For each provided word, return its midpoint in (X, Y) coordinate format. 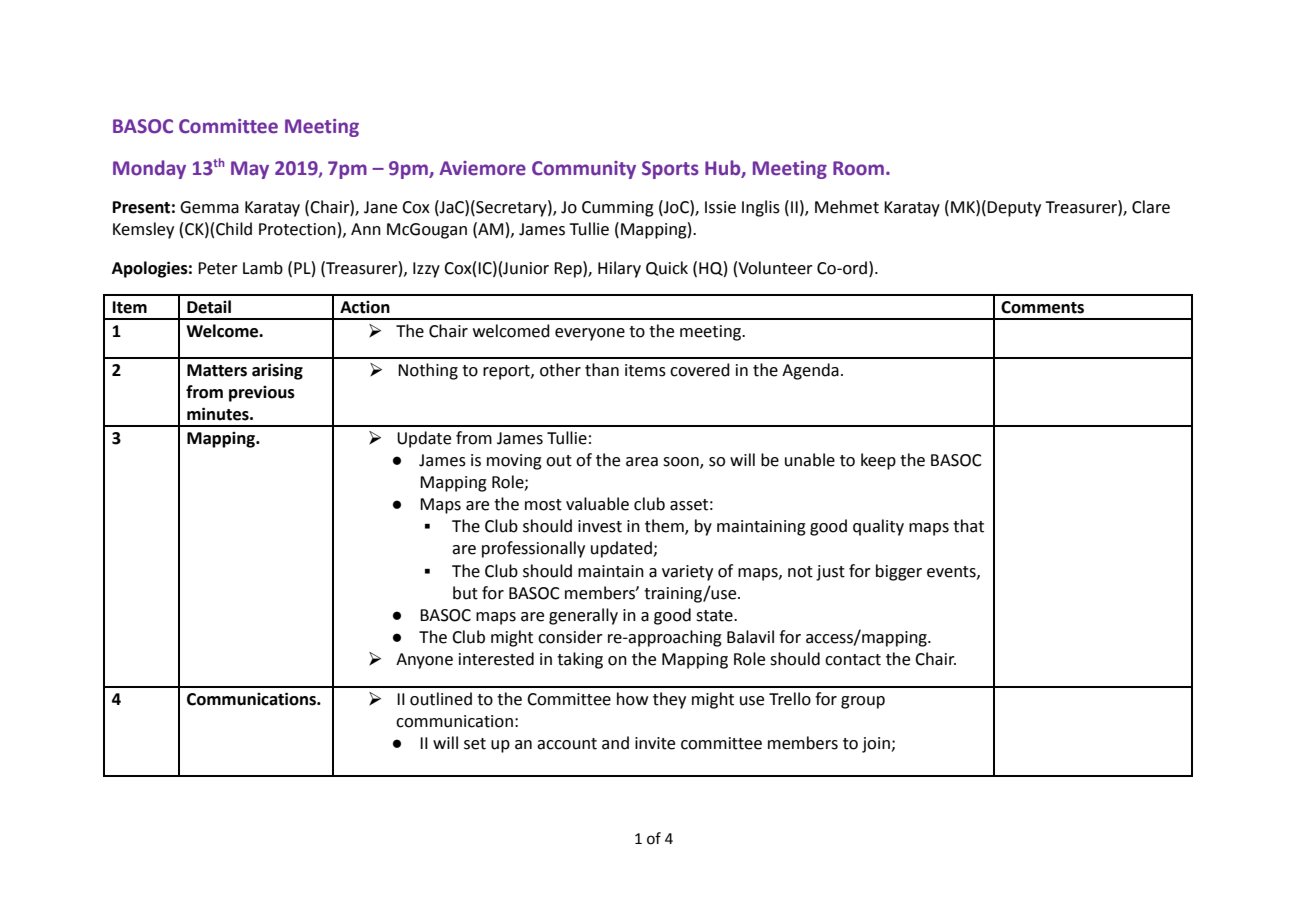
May (250, 170)
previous (262, 394)
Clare (1151, 207)
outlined (441, 699)
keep (878, 461)
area (642, 462)
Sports (670, 170)
